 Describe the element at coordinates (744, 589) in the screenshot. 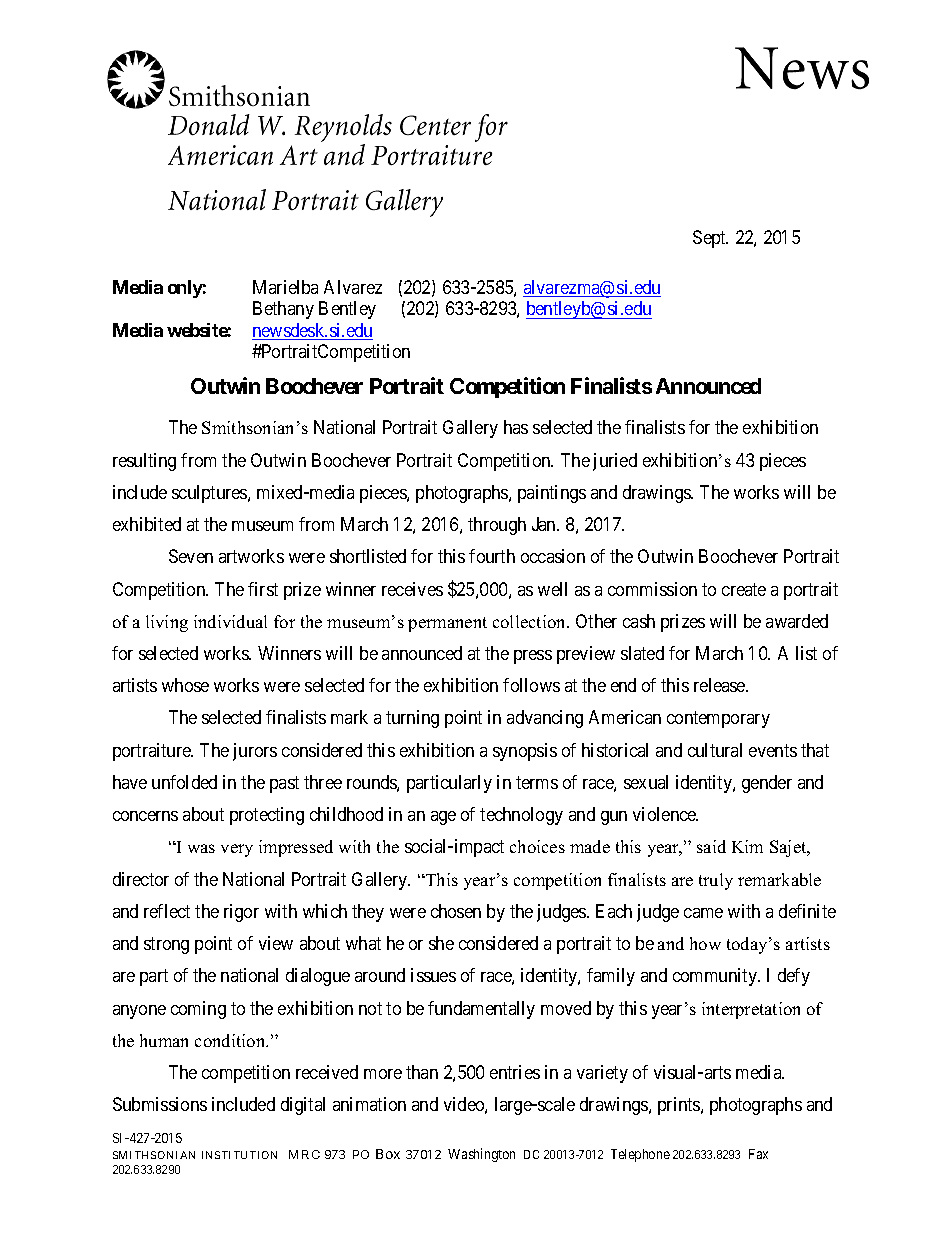

I see `create` at that location.
